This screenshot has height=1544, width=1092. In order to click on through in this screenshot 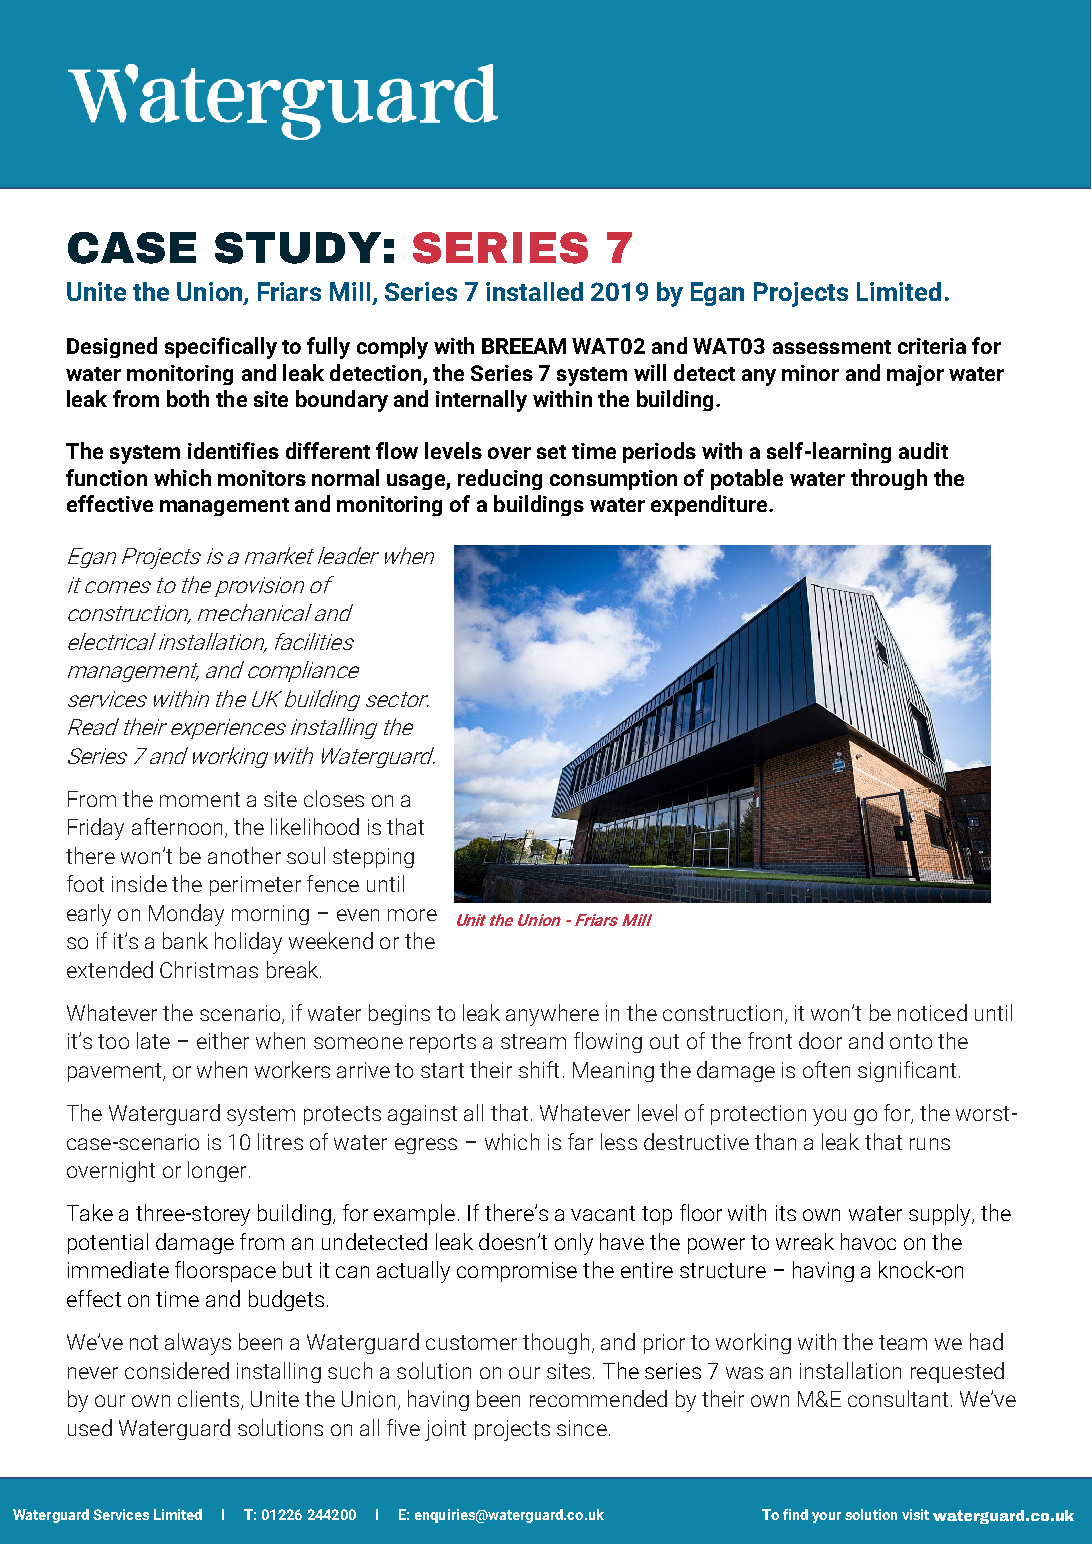, I will do `click(889, 479)`.
